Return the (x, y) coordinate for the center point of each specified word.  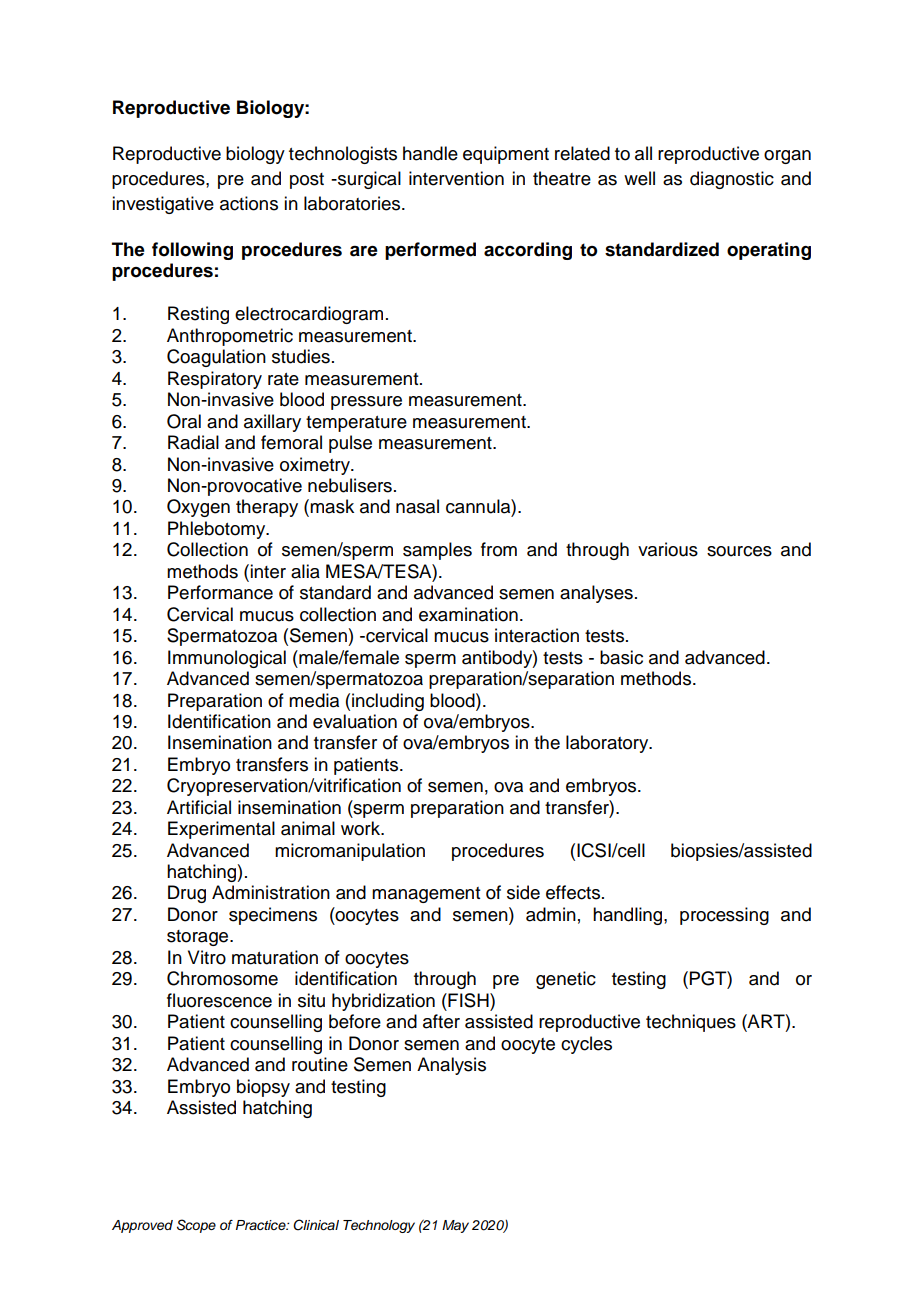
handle (430, 153)
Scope (196, 1226)
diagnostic (732, 180)
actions (249, 203)
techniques (691, 1023)
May (455, 1226)
